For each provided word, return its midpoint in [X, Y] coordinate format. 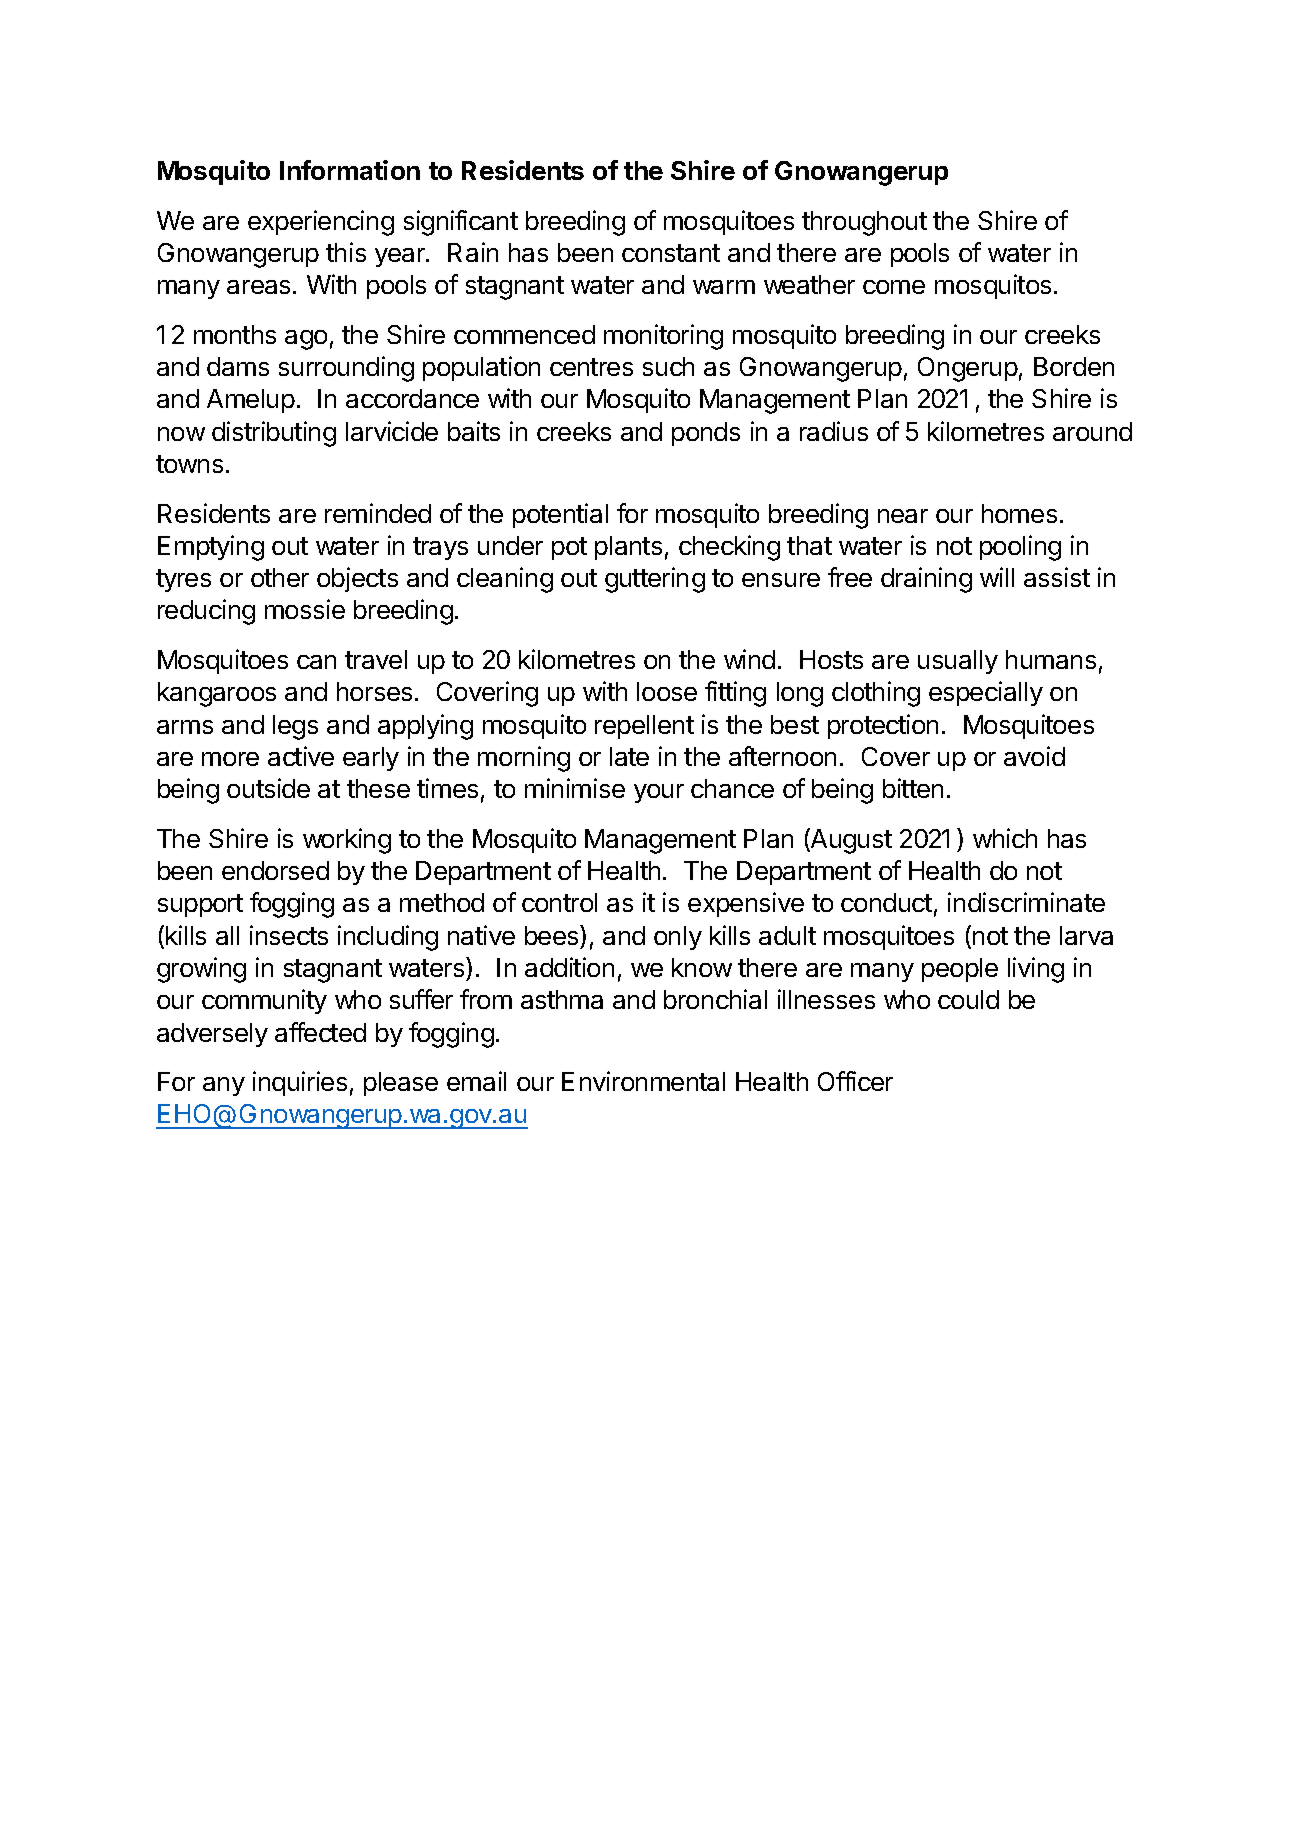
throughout [864, 223]
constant [671, 253]
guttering [655, 580]
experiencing [321, 223]
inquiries [300, 1083]
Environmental [643, 1081]
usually [958, 662]
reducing [206, 612]
